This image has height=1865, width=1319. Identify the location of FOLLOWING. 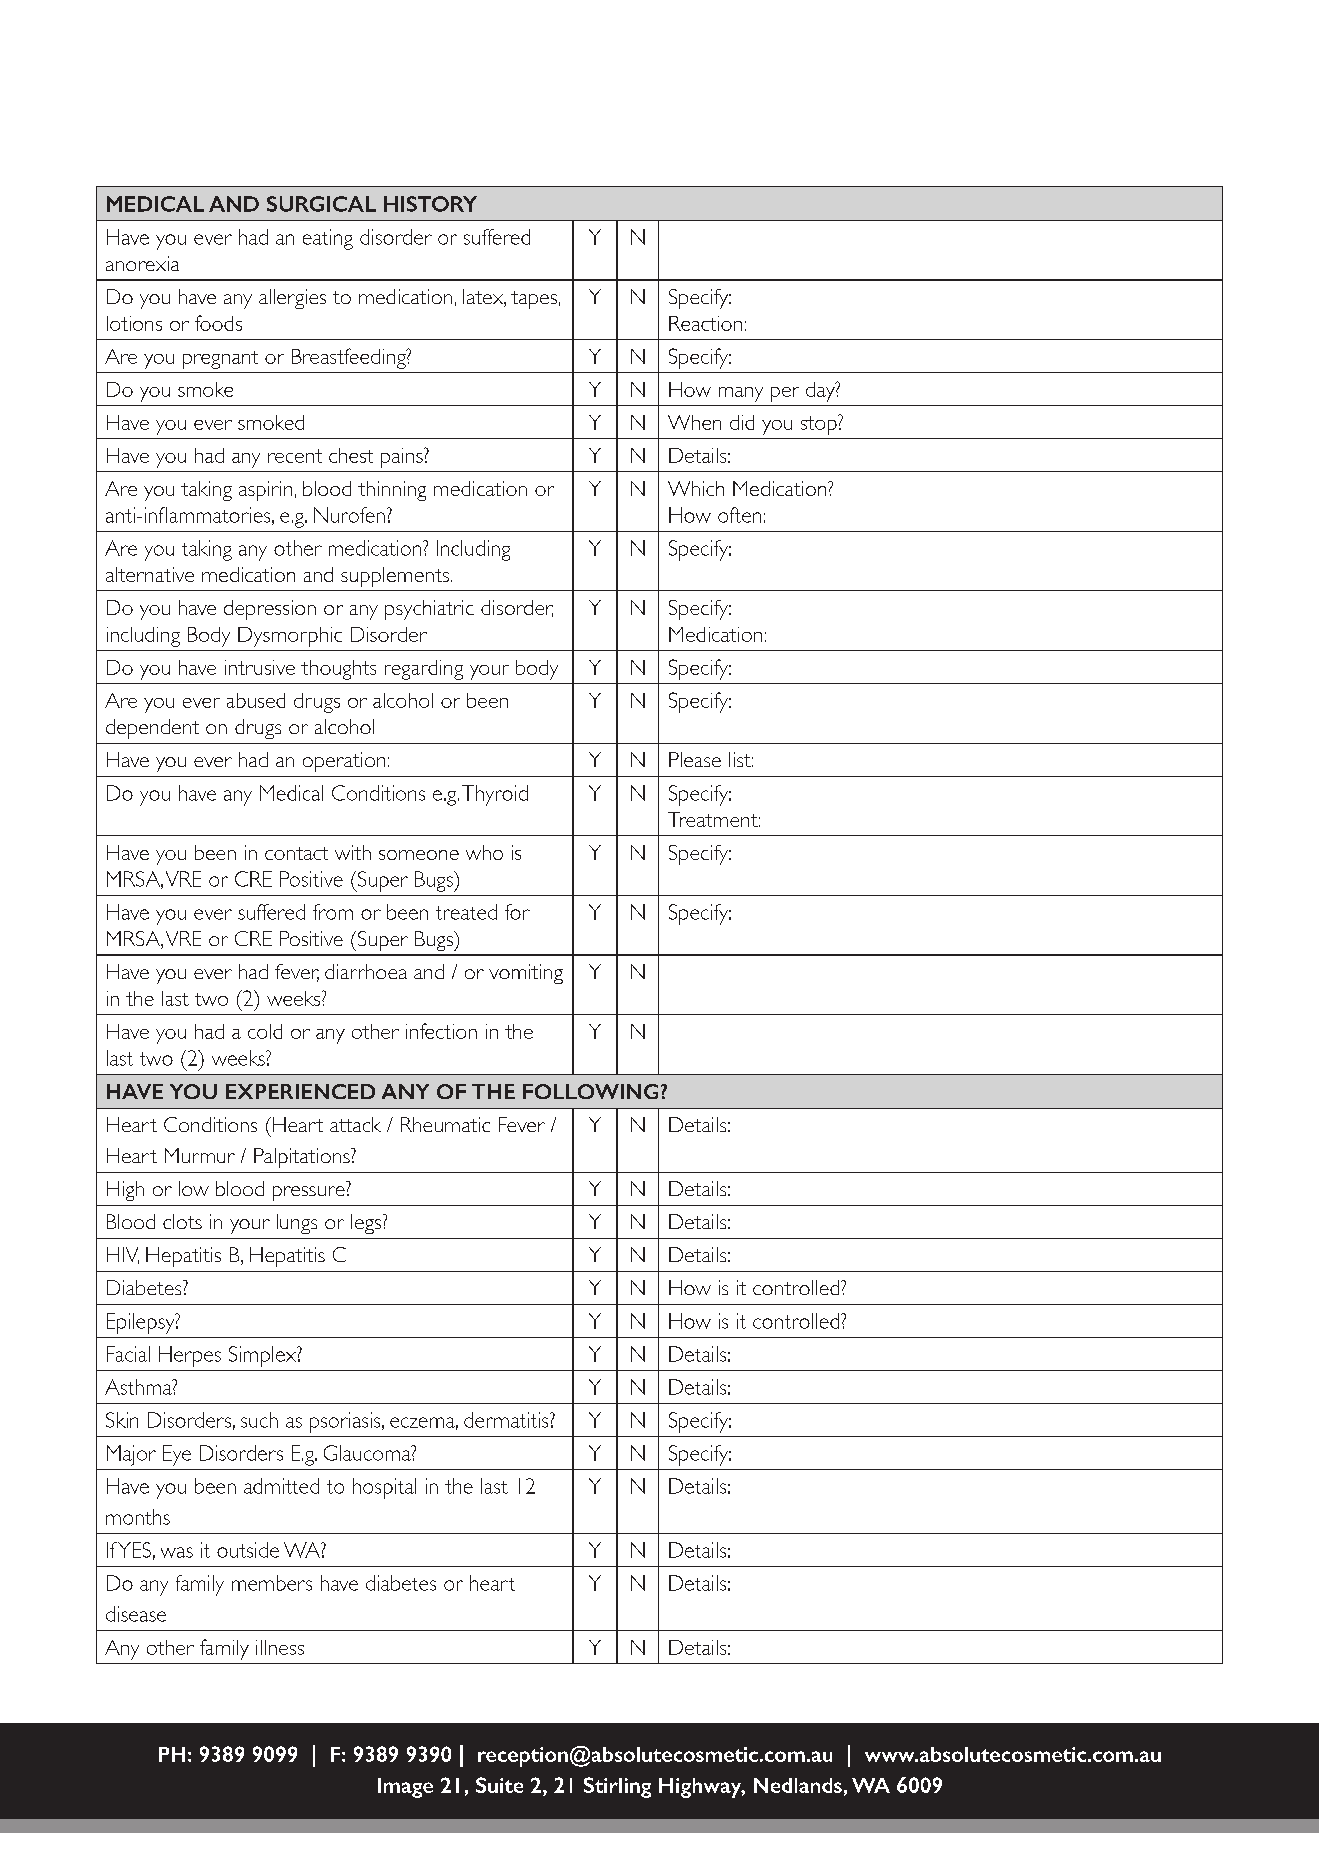
(590, 1091).
